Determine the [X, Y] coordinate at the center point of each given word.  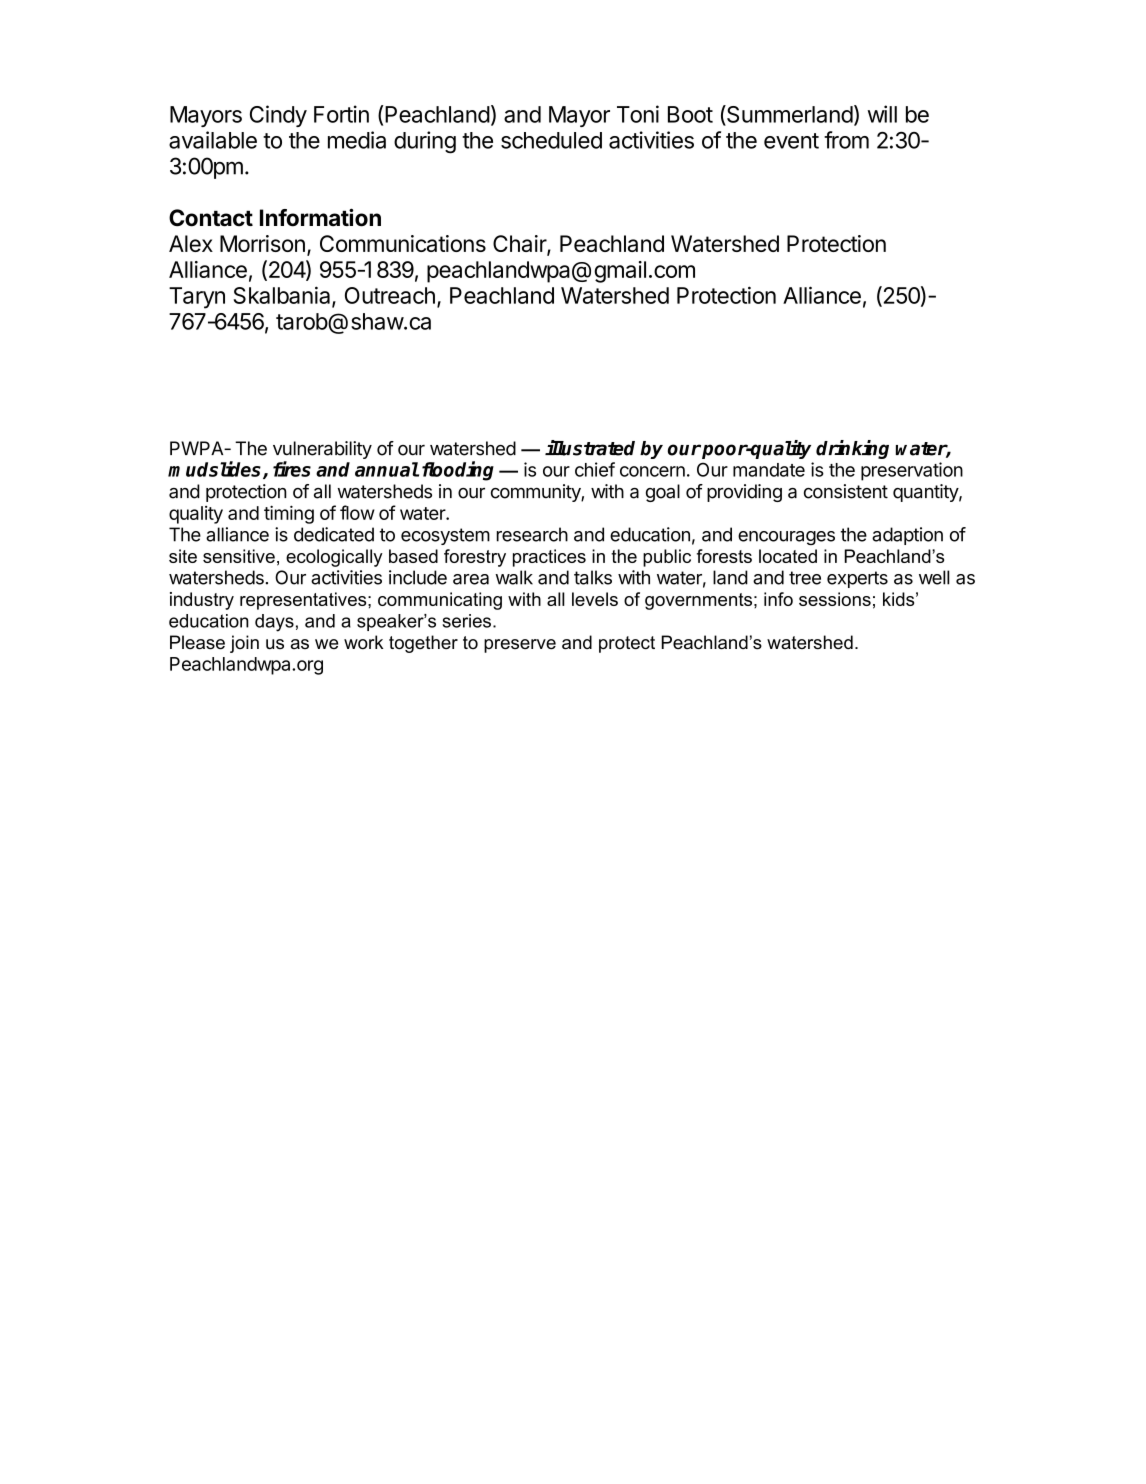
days [274, 623]
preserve [520, 646]
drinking [852, 449]
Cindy [278, 116]
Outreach [390, 295]
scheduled [551, 140]
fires [292, 469]
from [846, 140]
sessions [835, 599]
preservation [912, 471]
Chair [520, 245]
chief [595, 469]
